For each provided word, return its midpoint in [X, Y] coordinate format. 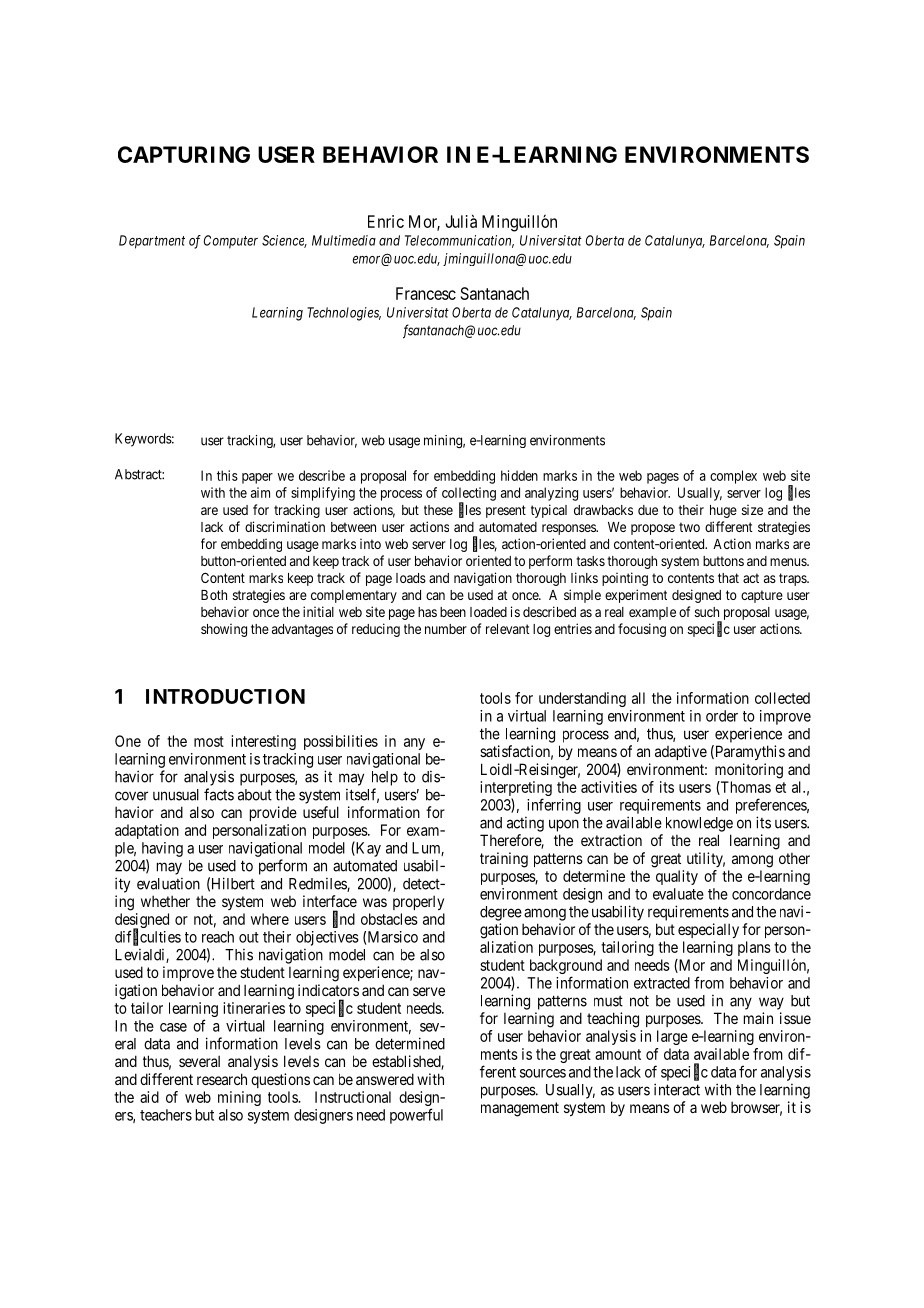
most [209, 741]
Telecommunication [459, 241]
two [689, 527]
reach [218, 937]
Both [214, 595]
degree [501, 913]
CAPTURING [184, 154]
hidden [519, 475]
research [222, 1079]
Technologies [344, 314]
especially [708, 930]
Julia [461, 221]
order [722, 716]
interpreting [516, 790]
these [438, 510]
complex [733, 477]
